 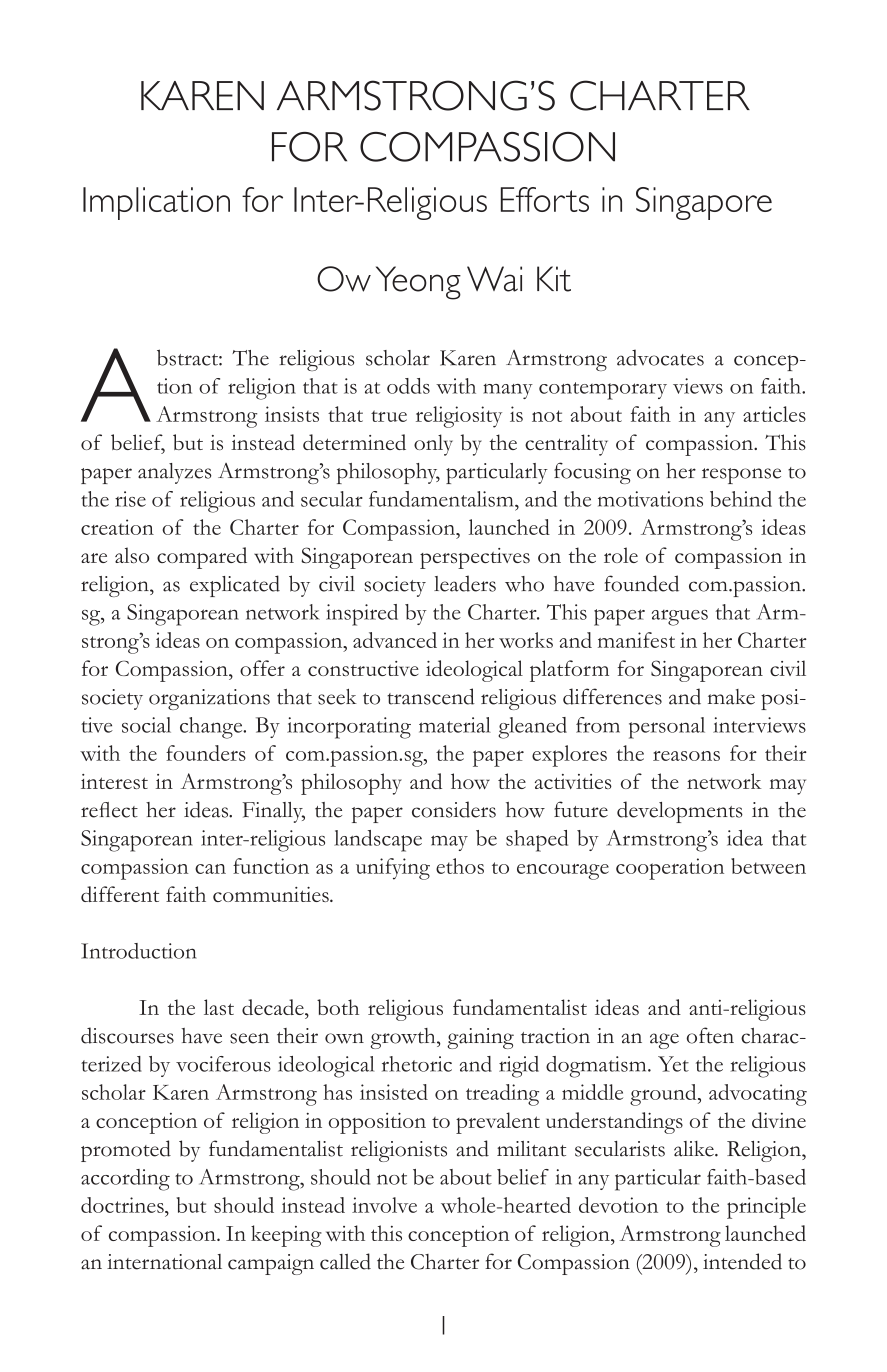 What do you see at coordinates (455, 725) in the page?
I see `material` at bounding box center [455, 725].
